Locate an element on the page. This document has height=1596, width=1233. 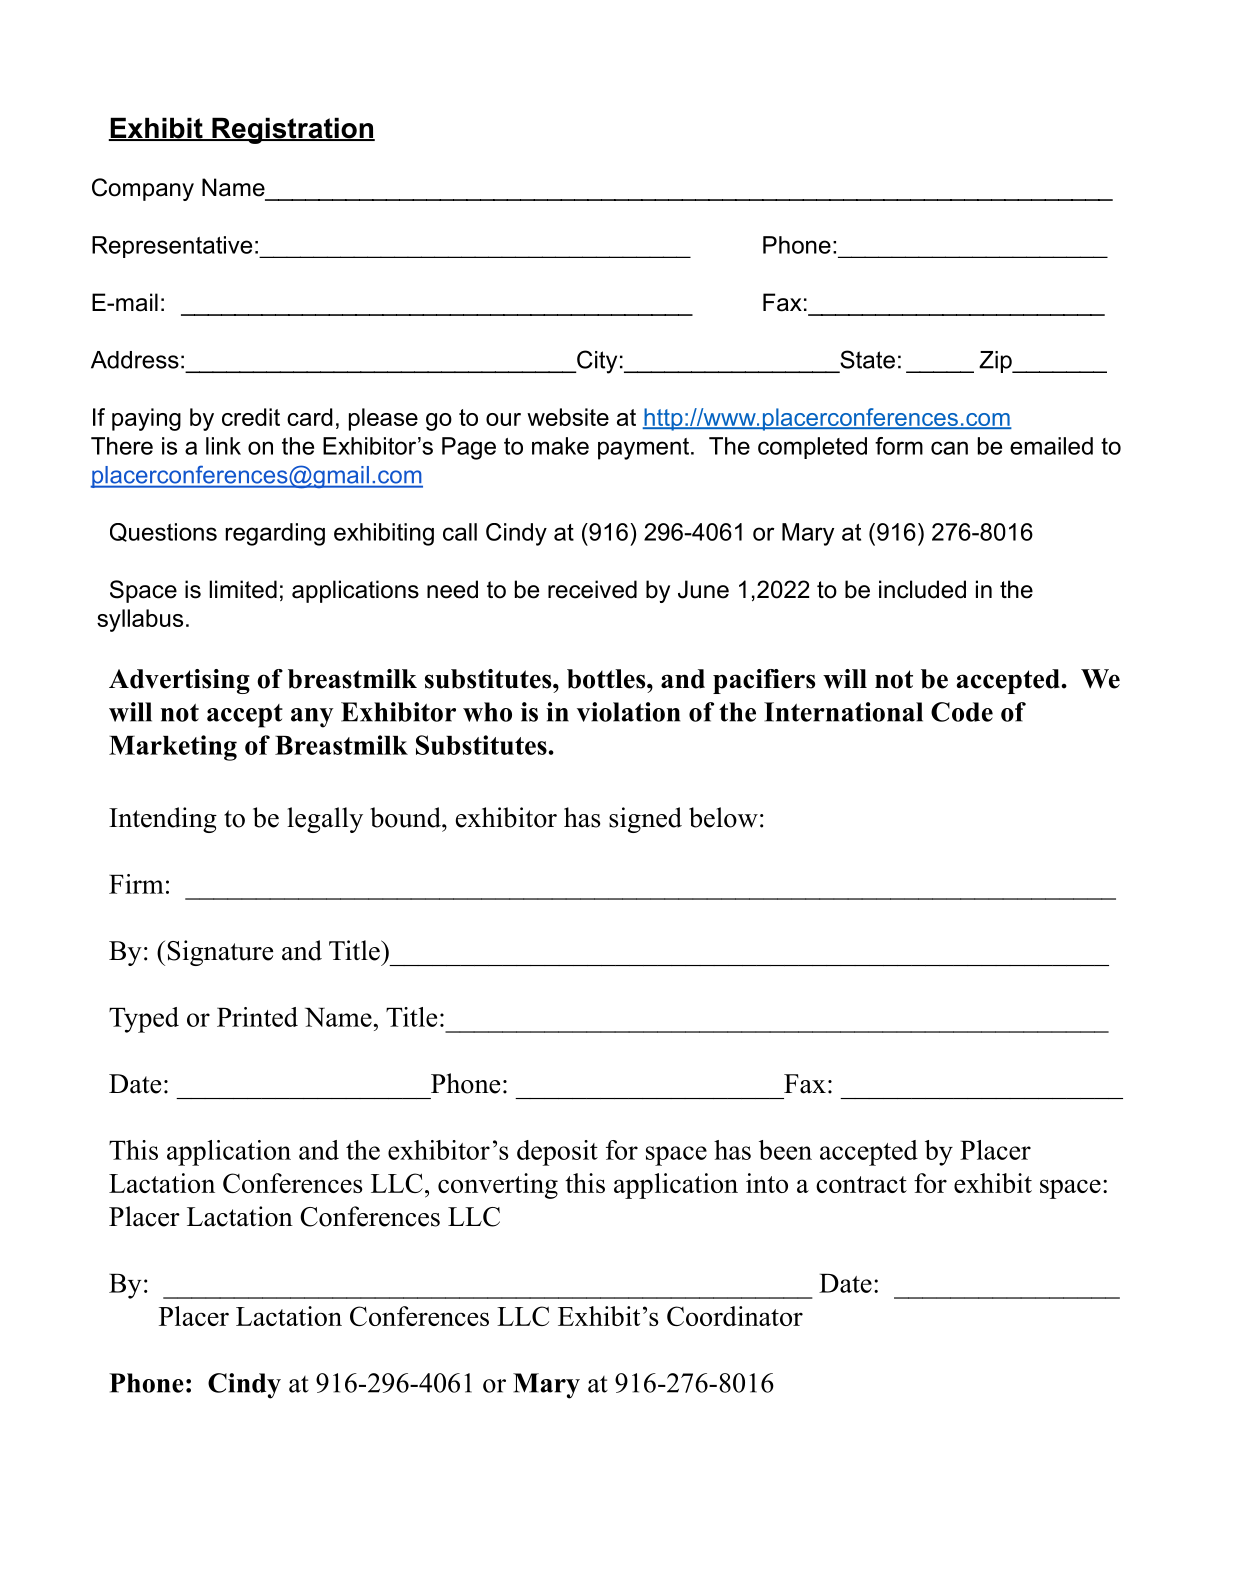
Registration is located at coordinates (292, 130).
